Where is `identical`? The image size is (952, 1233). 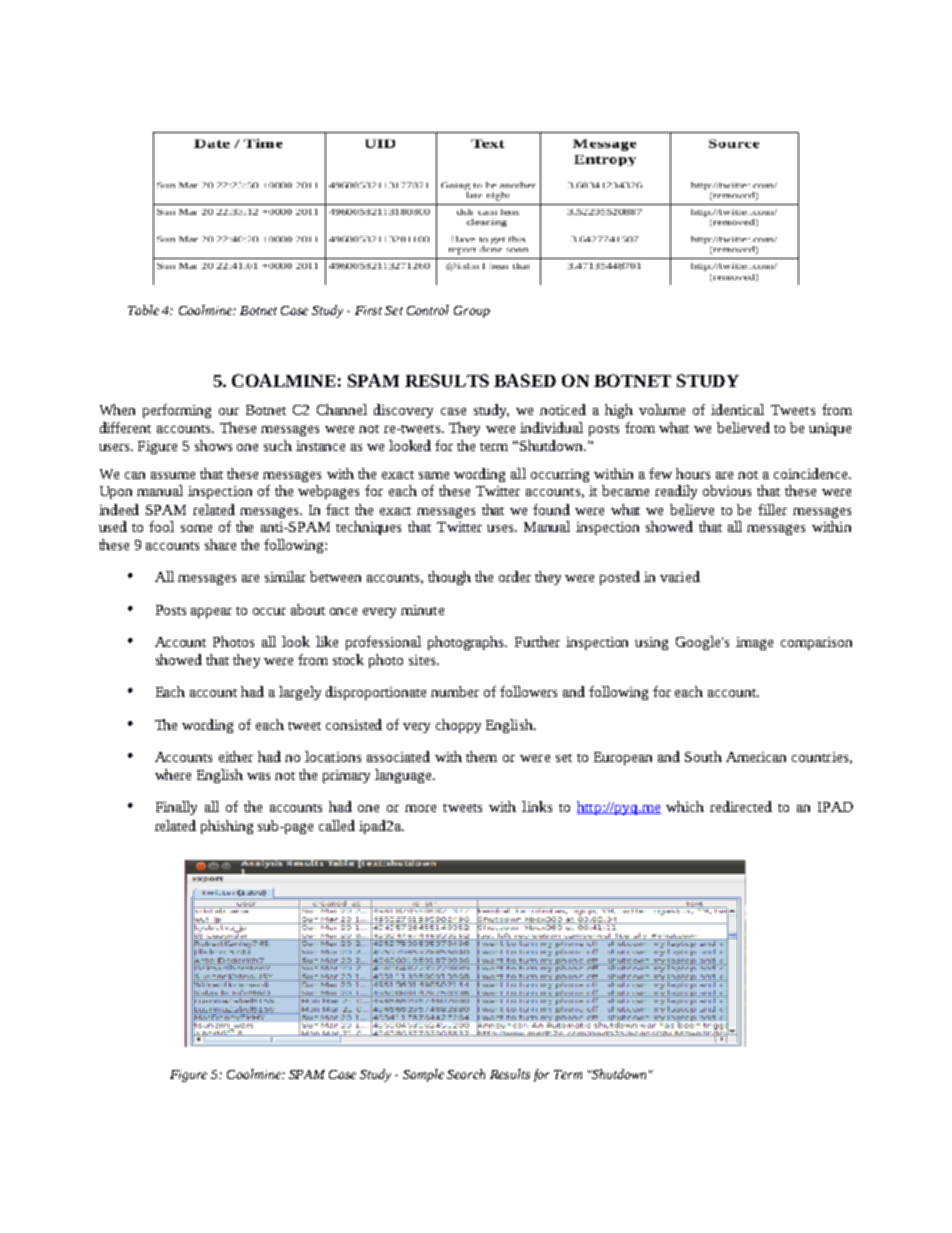 identical is located at coordinates (737, 409).
